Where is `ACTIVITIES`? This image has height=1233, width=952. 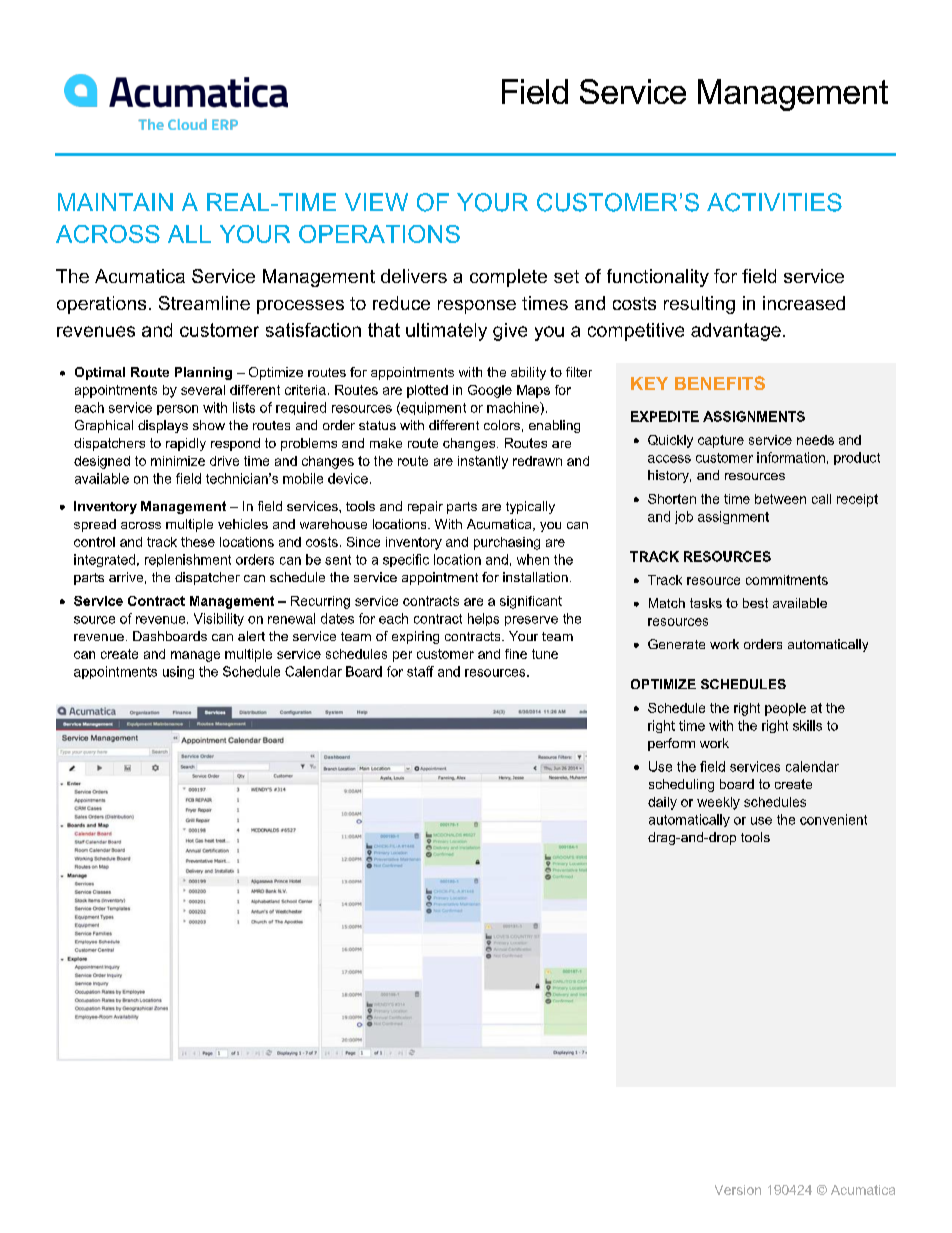 ACTIVITIES is located at coordinates (774, 202).
